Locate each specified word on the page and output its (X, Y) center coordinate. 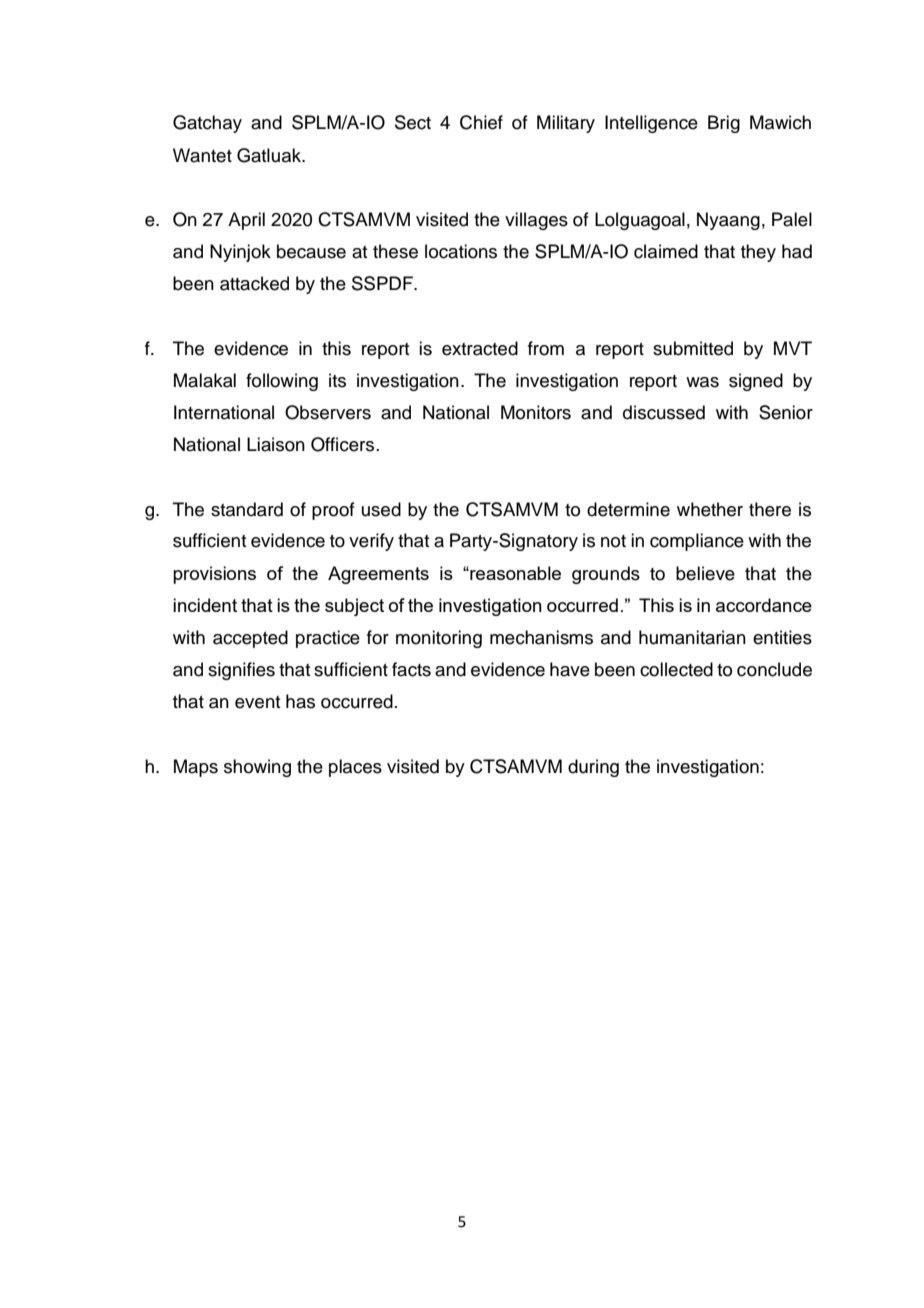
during (593, 768)
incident (205, 605)
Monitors (536, 412)
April (246, 221)
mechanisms (541, 637)
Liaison (276, 444)
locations (461, 251)
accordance (764, 605)
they (758, 253)
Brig (724, 124)
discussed (664, 412)
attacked (254, 283)
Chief (481, 122)
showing (257, 768)
